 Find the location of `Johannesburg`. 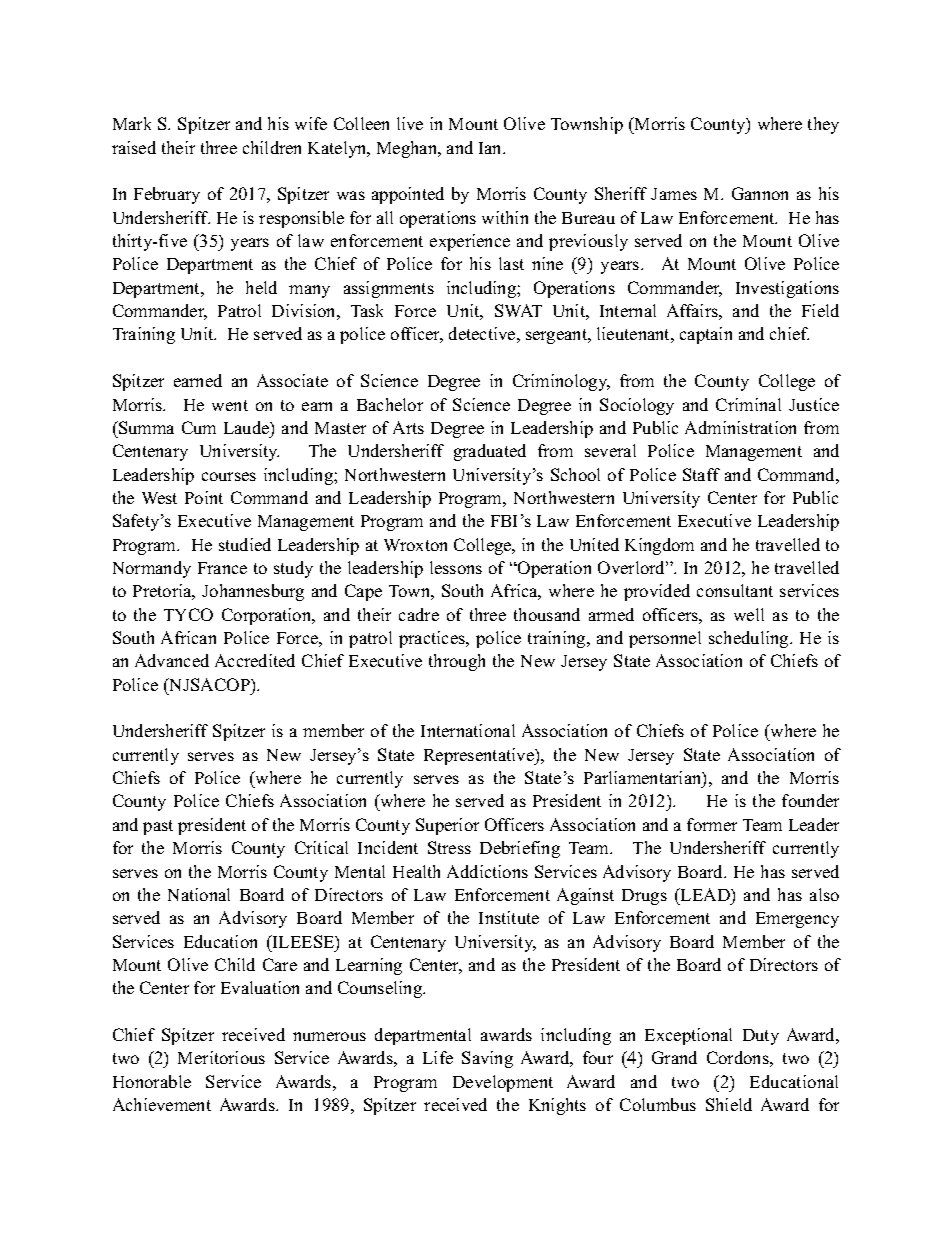

Johannesburg is located at coordinates (253, 592).
